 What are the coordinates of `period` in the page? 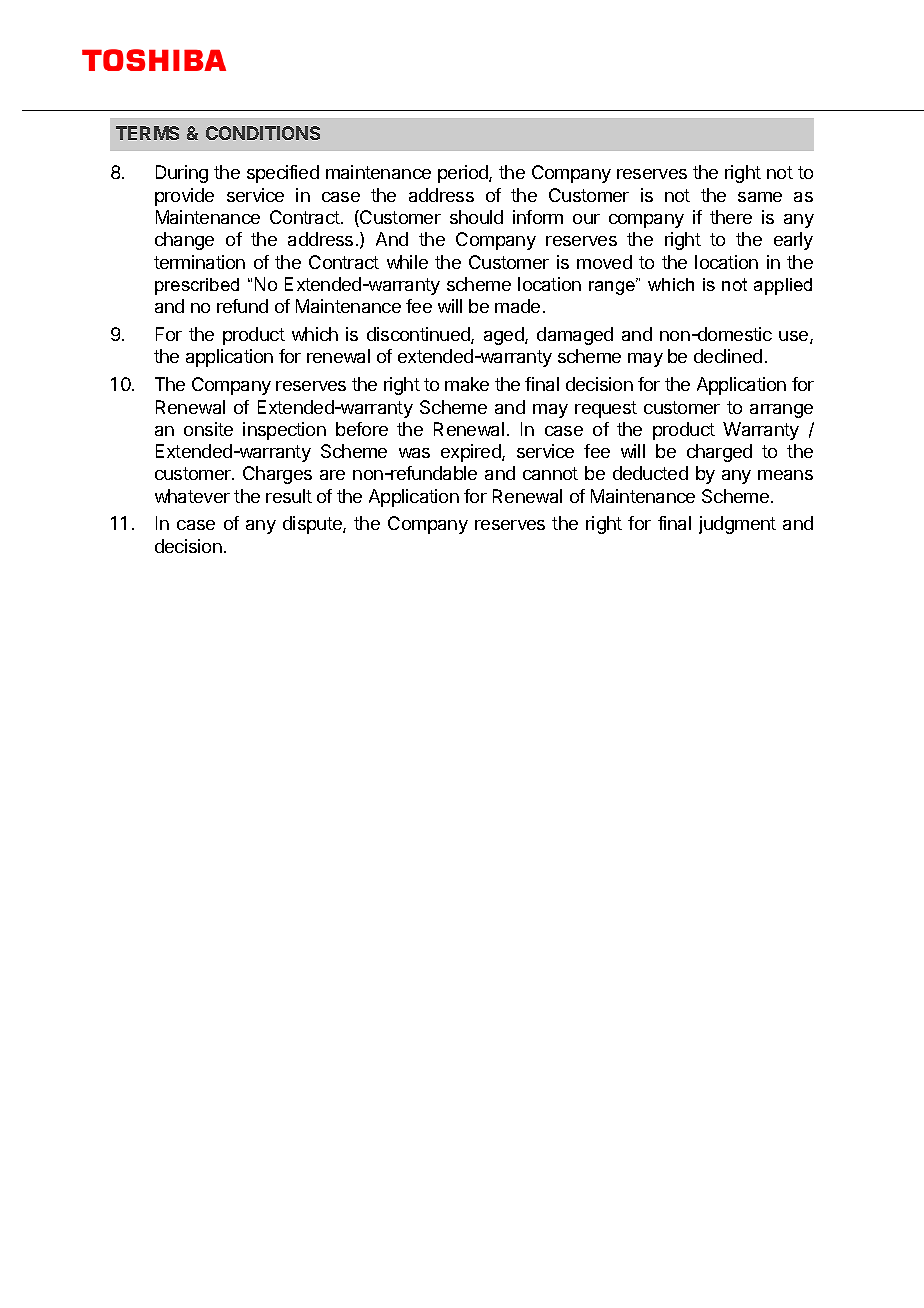 It's located at (464, 174).
